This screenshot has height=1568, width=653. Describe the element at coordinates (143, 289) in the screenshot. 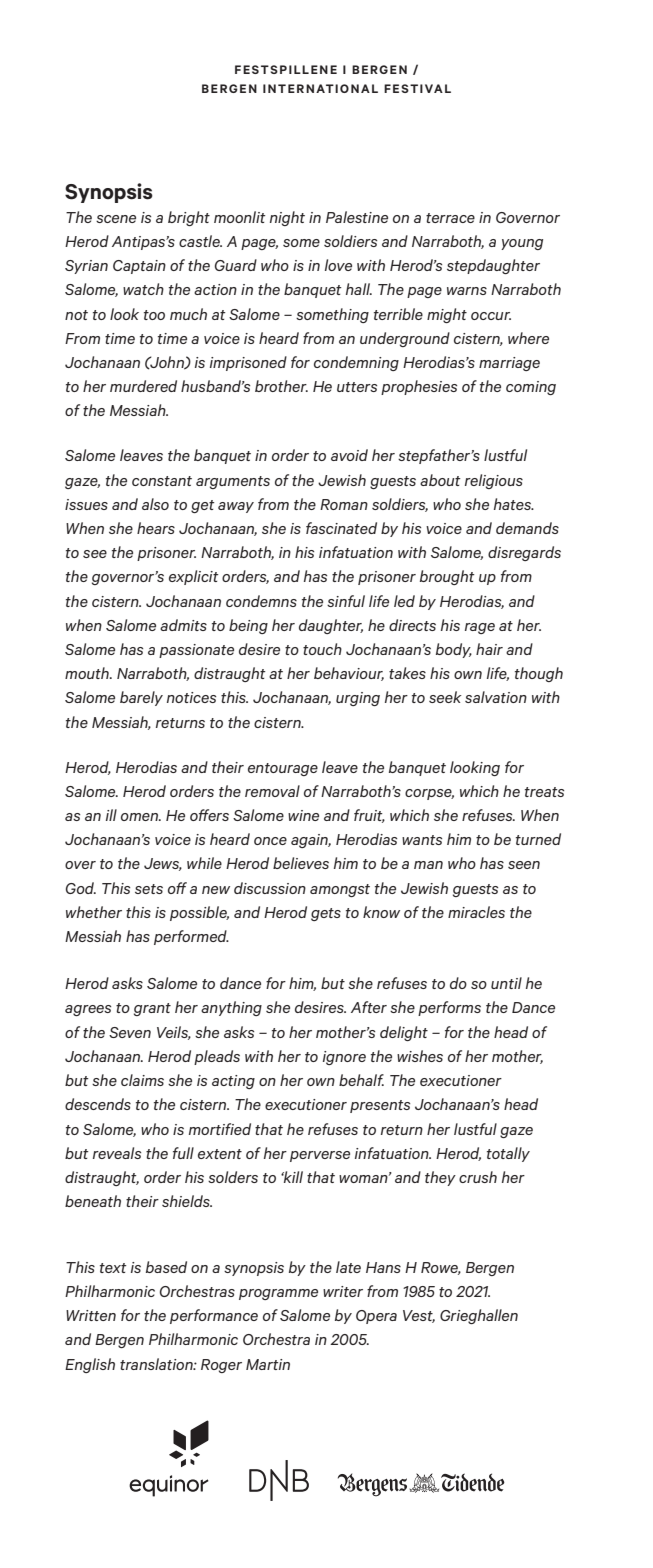

I see `watch` at that location.
